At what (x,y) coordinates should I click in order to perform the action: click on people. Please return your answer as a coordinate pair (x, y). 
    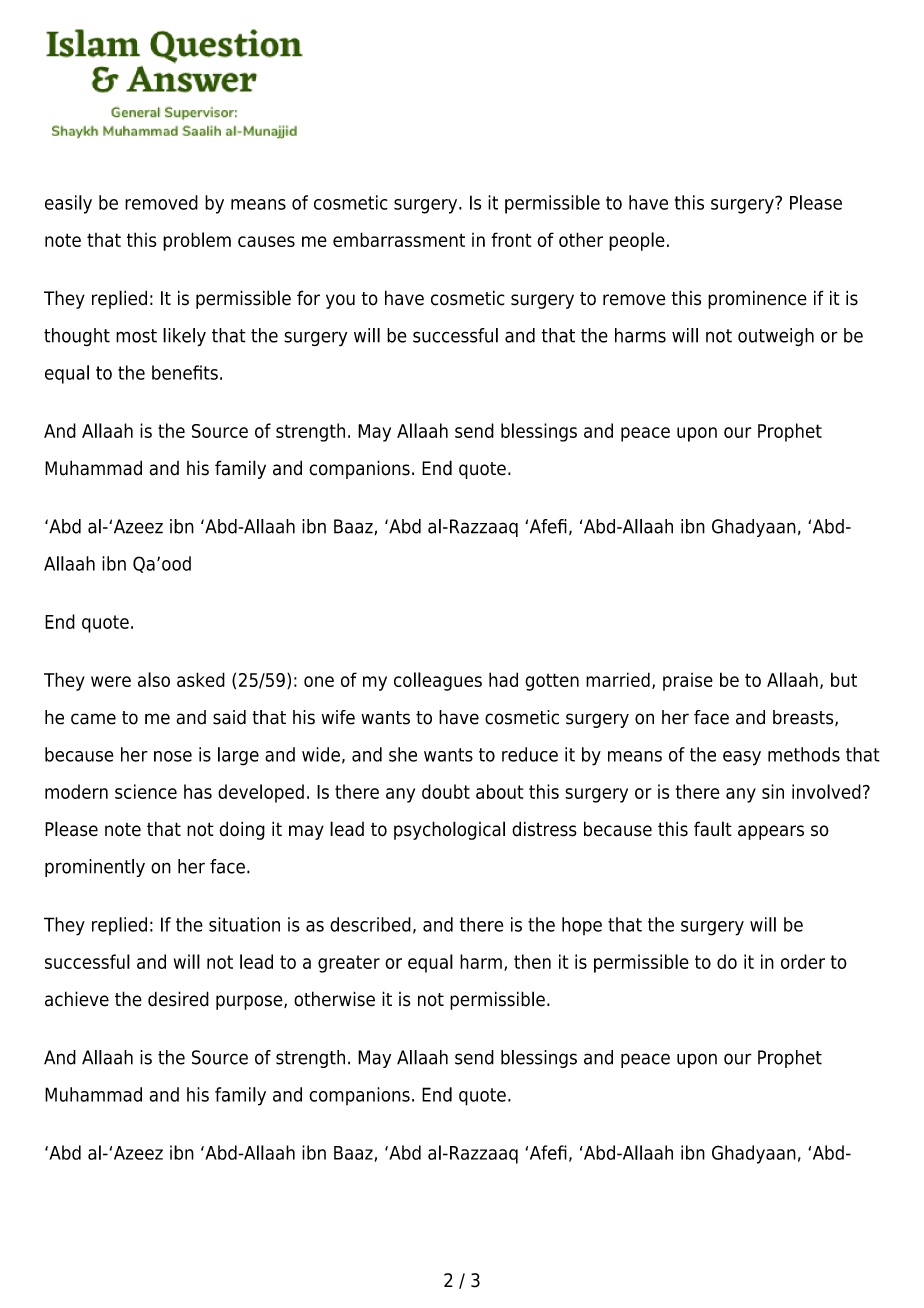
    Looking at the image, I should click on (637, 241).
